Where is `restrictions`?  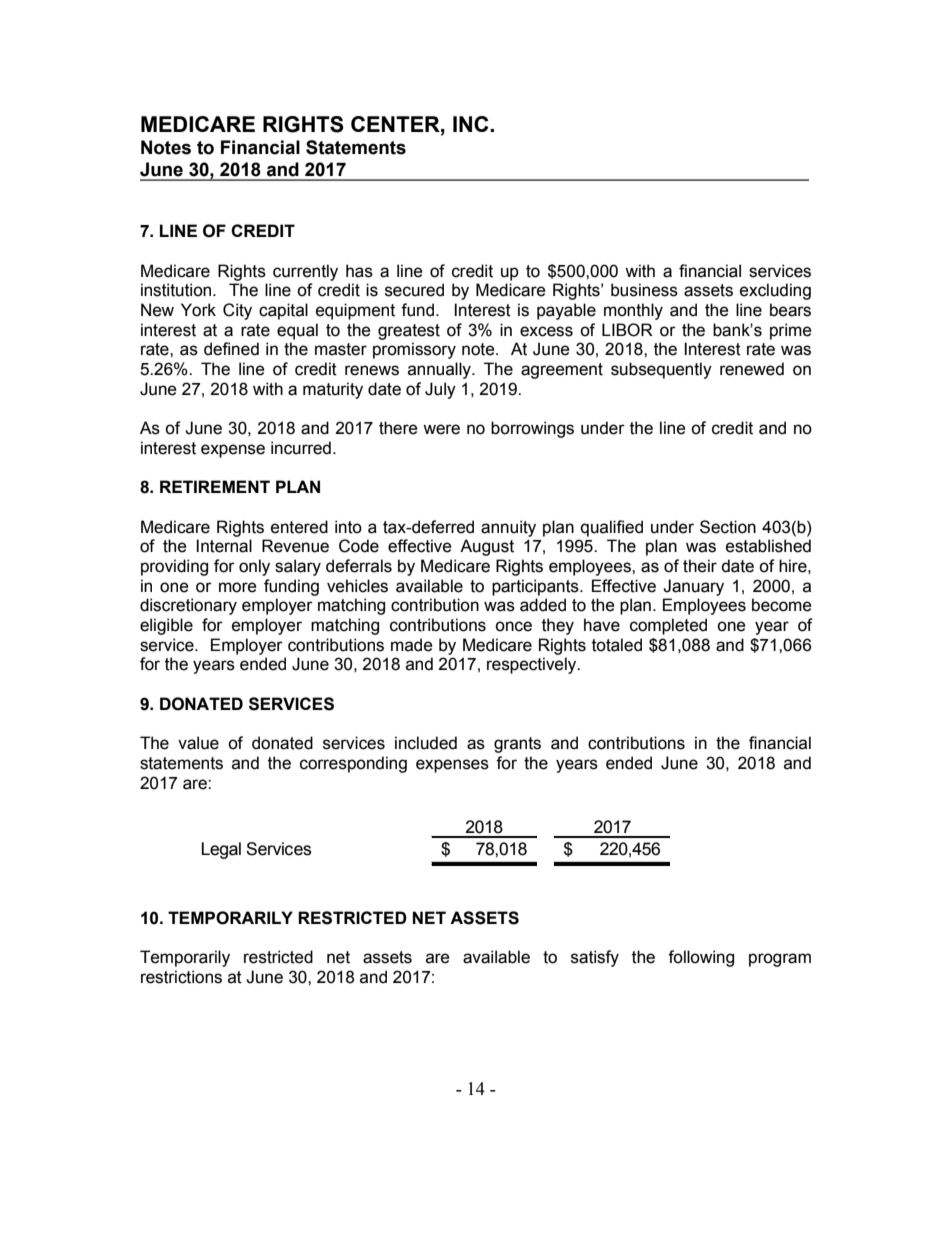 restrictions is located at coordinates (181, 977).
